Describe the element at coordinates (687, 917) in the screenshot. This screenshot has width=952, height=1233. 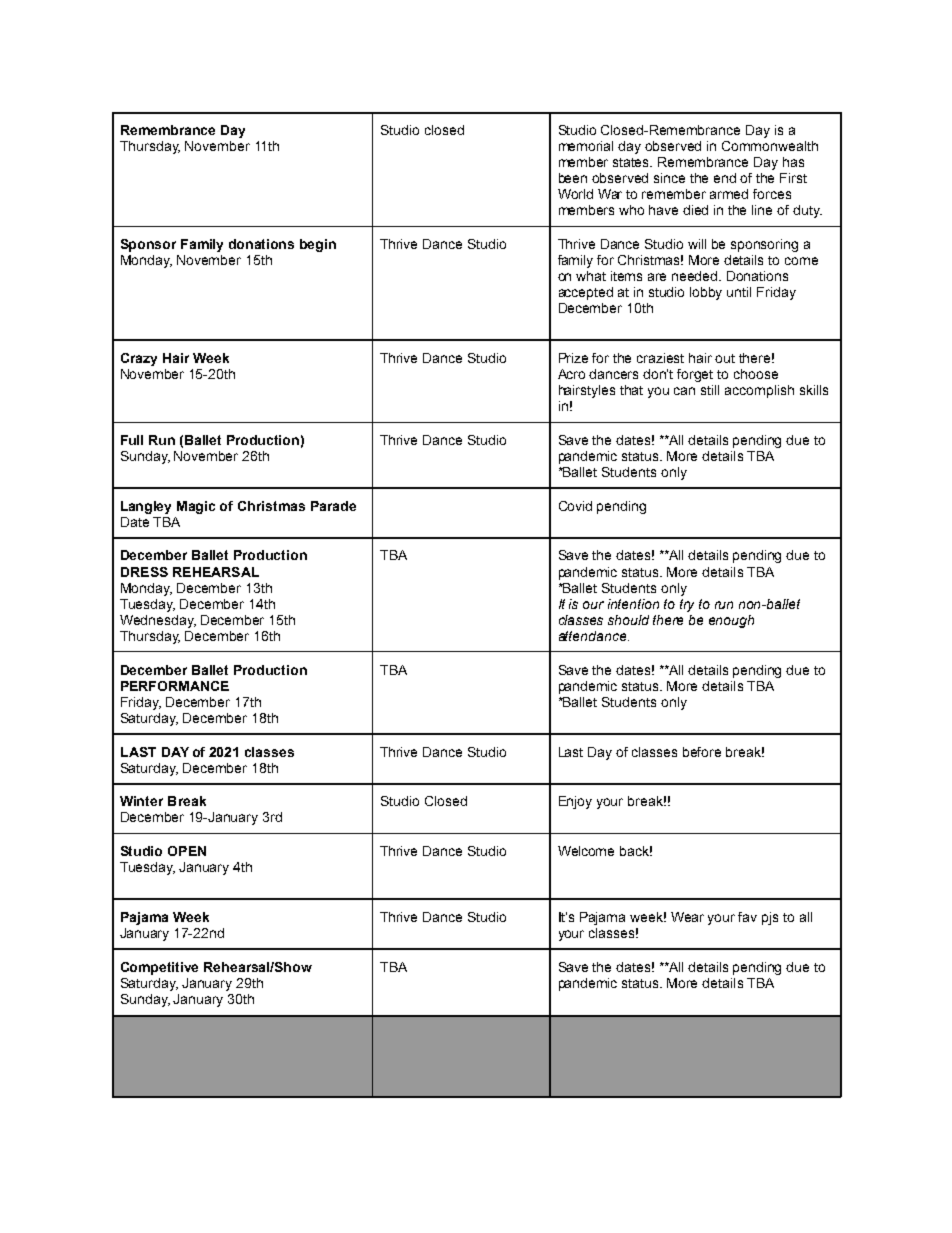
I see `Wear` at that location.
